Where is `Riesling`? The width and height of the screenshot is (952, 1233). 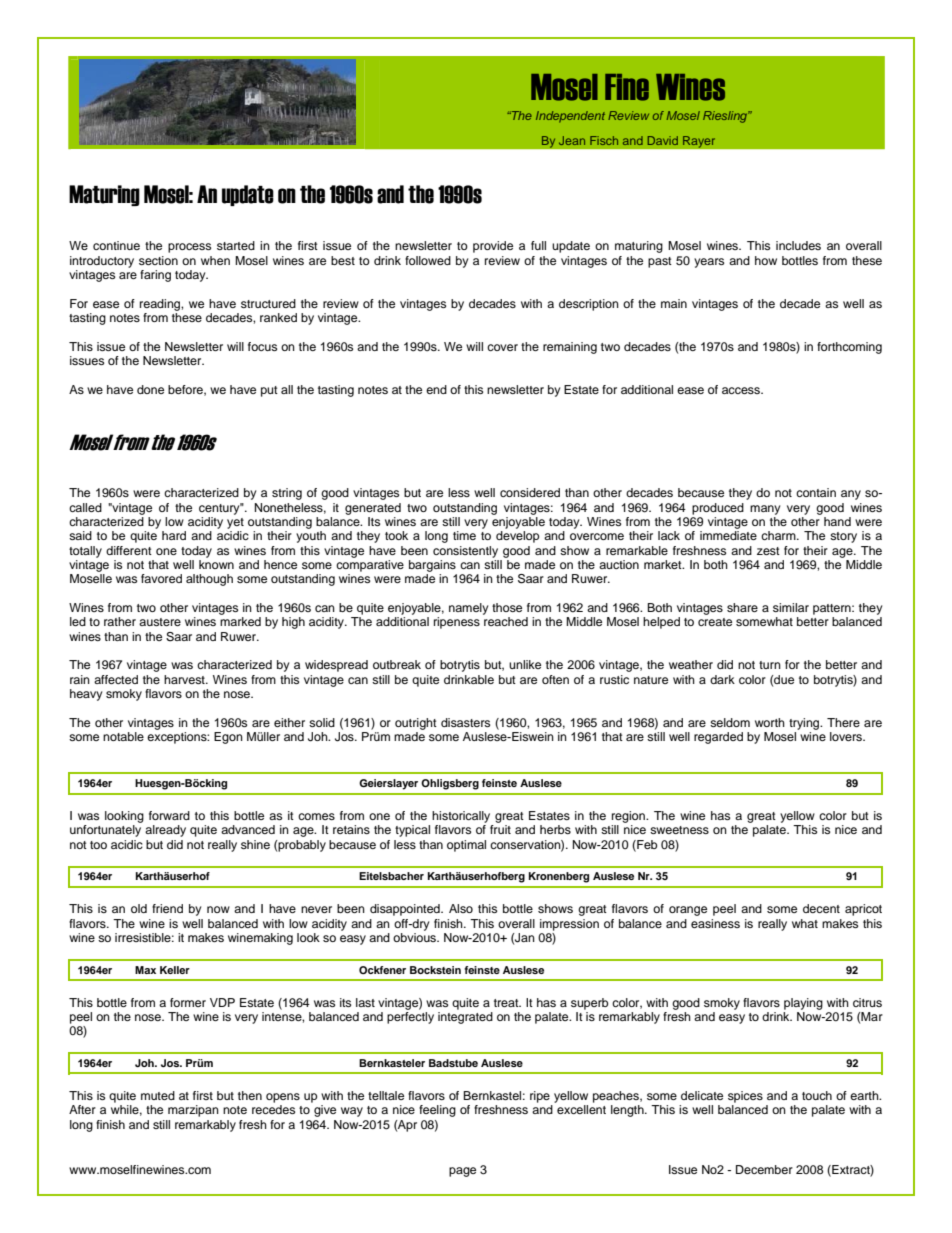
Riesling is located at coordinates (726, 117).
